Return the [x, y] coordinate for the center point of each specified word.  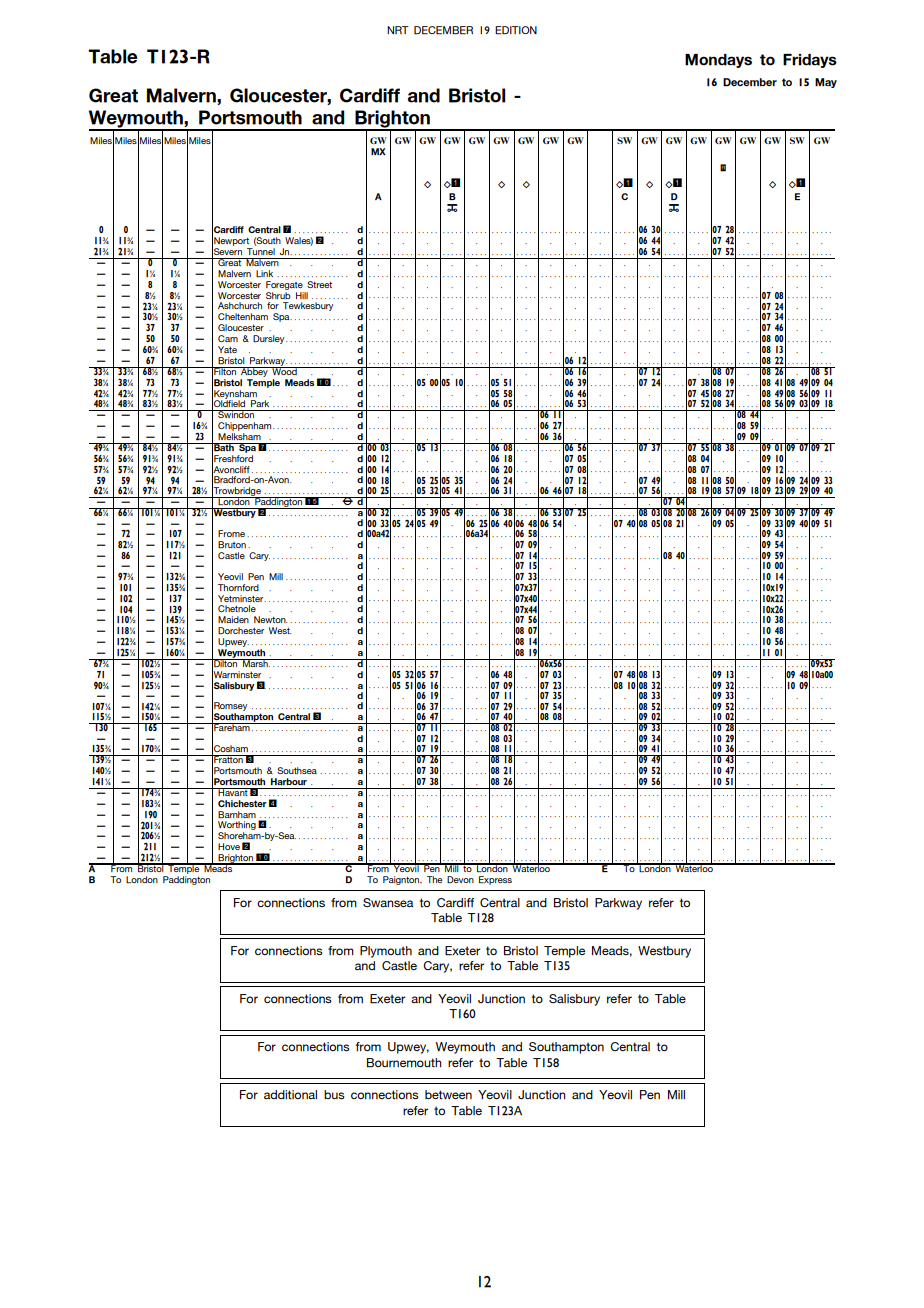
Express [495, 880]
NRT [398, 30]
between [448, 1095]
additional [290, 1095]
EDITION [516, 30]
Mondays [718, 61]
